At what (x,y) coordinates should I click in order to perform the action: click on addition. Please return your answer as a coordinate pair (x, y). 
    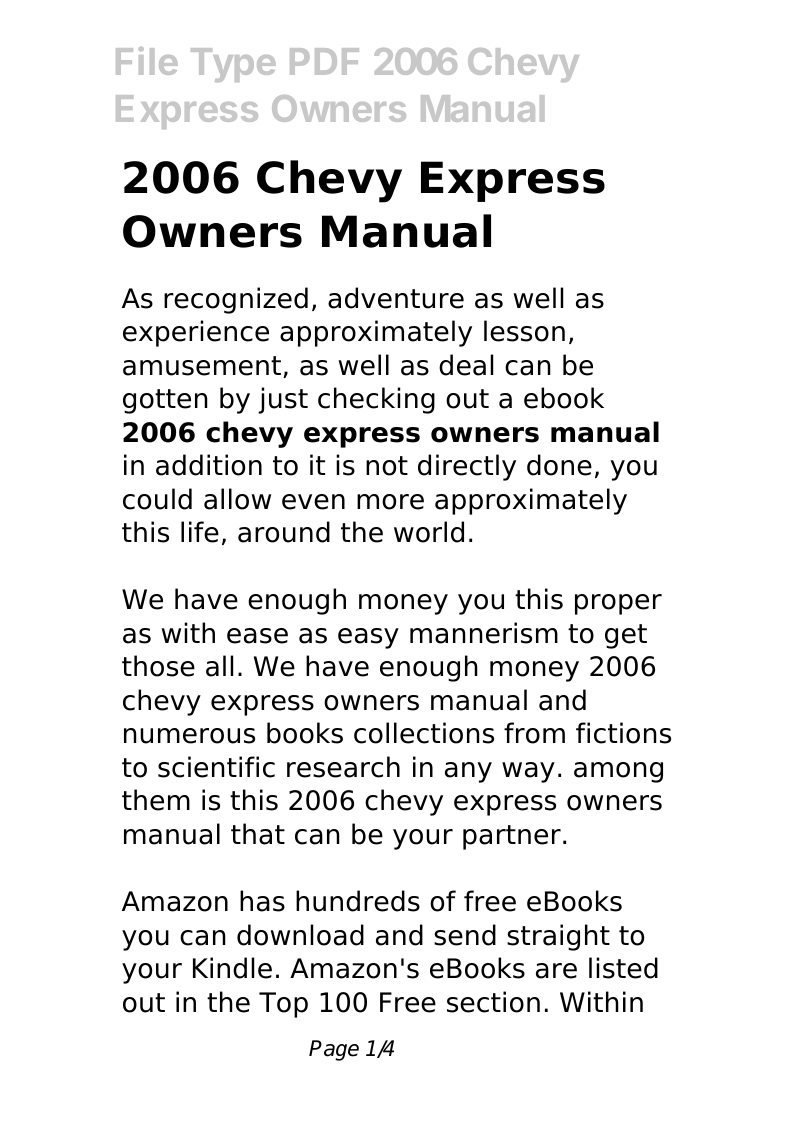
    Looking at the image, I should click on (209, 465).
